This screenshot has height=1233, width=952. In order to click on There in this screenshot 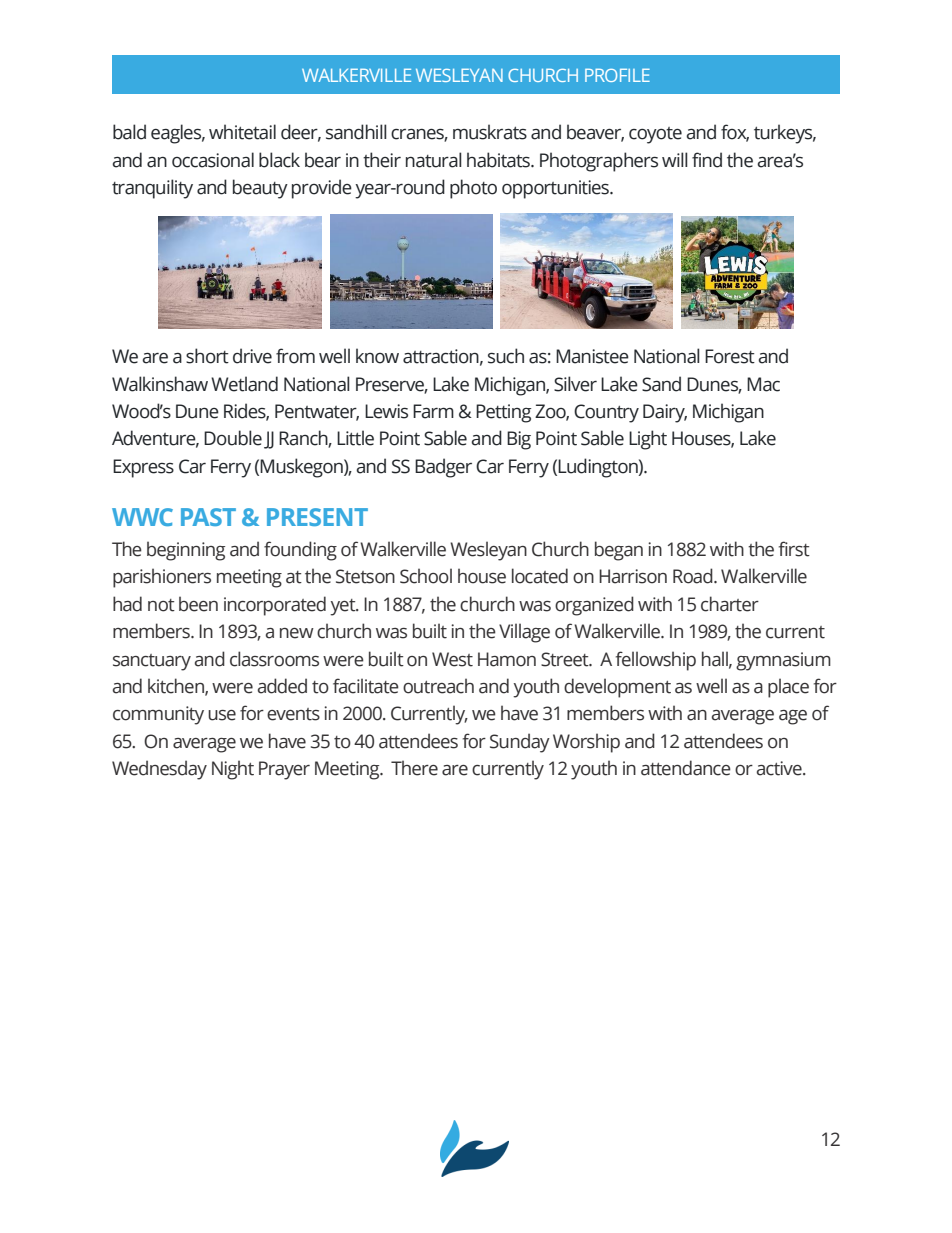, I will do `click(414, 768)`.
